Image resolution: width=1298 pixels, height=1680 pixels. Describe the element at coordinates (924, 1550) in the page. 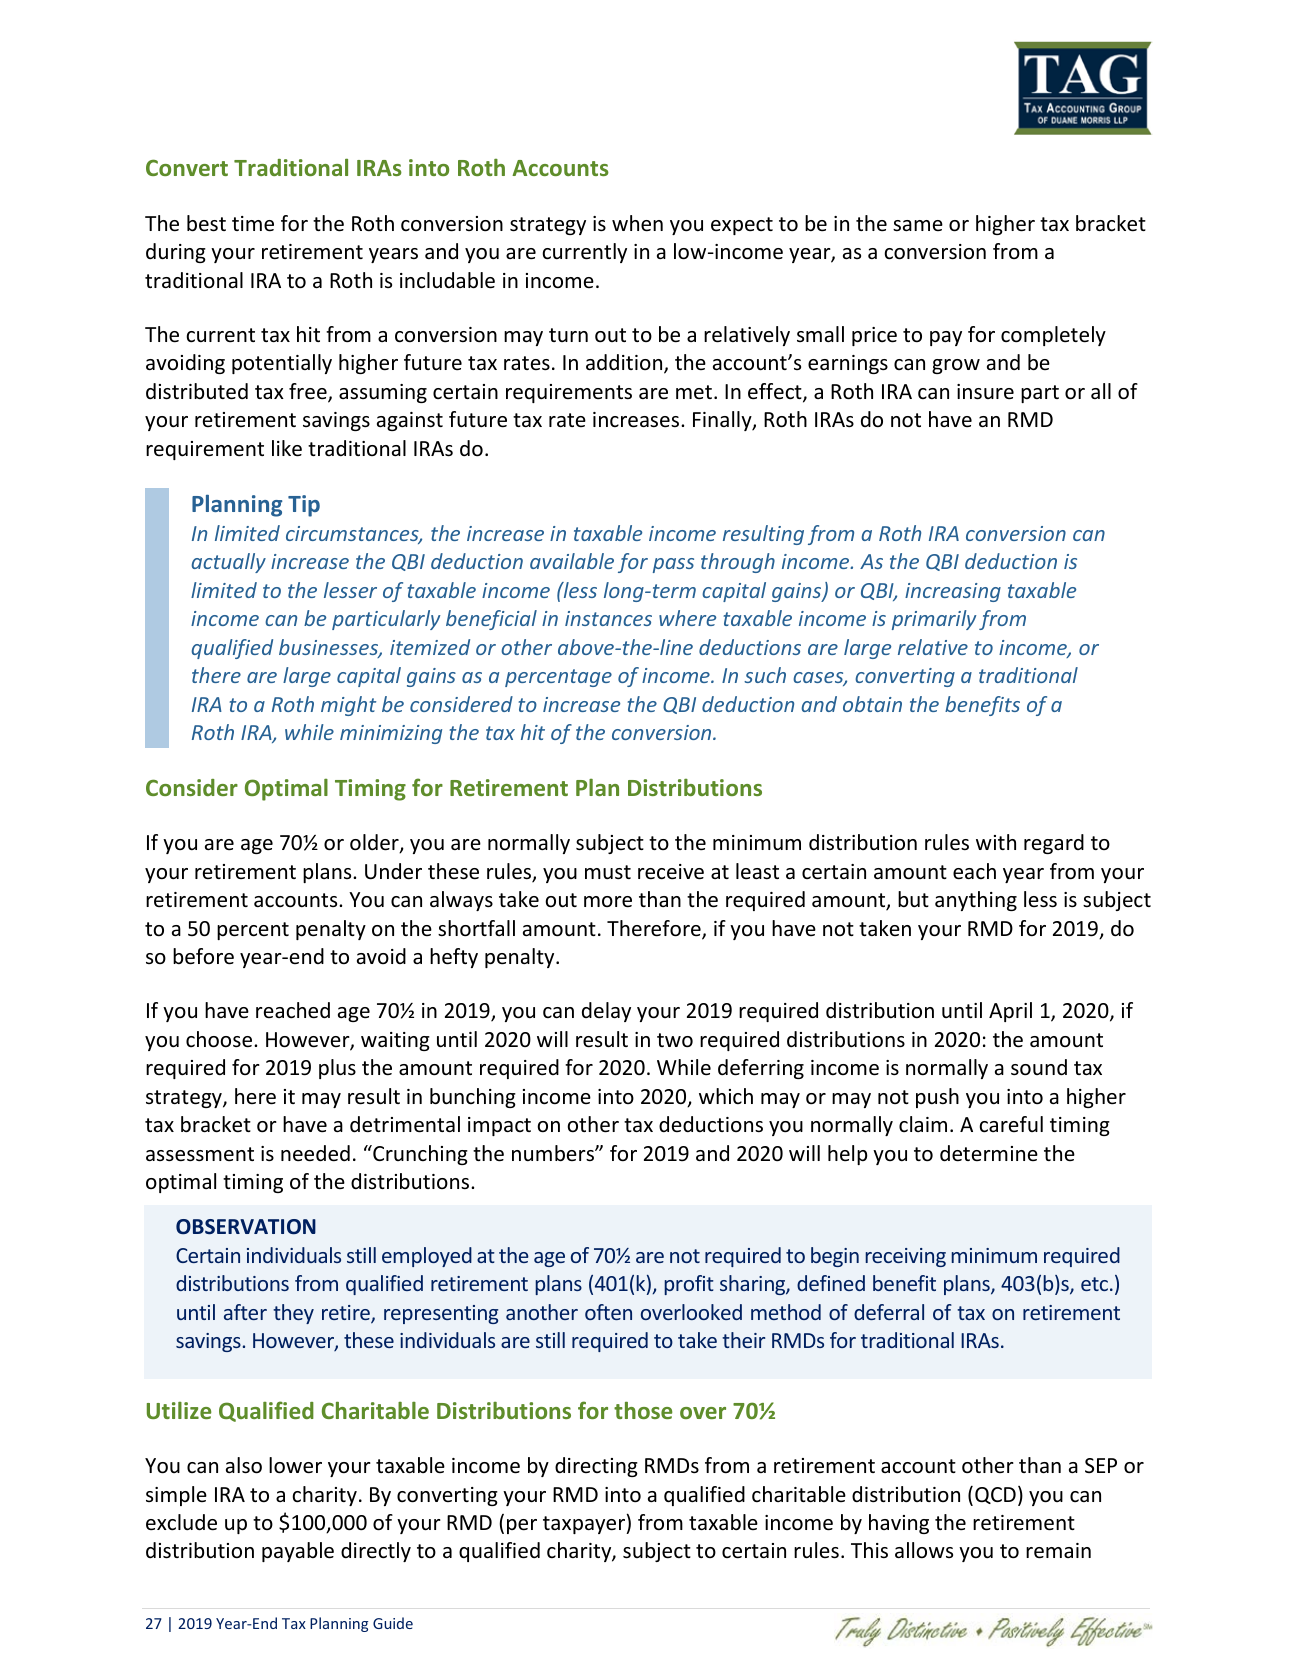

I see `allows` at that location.
